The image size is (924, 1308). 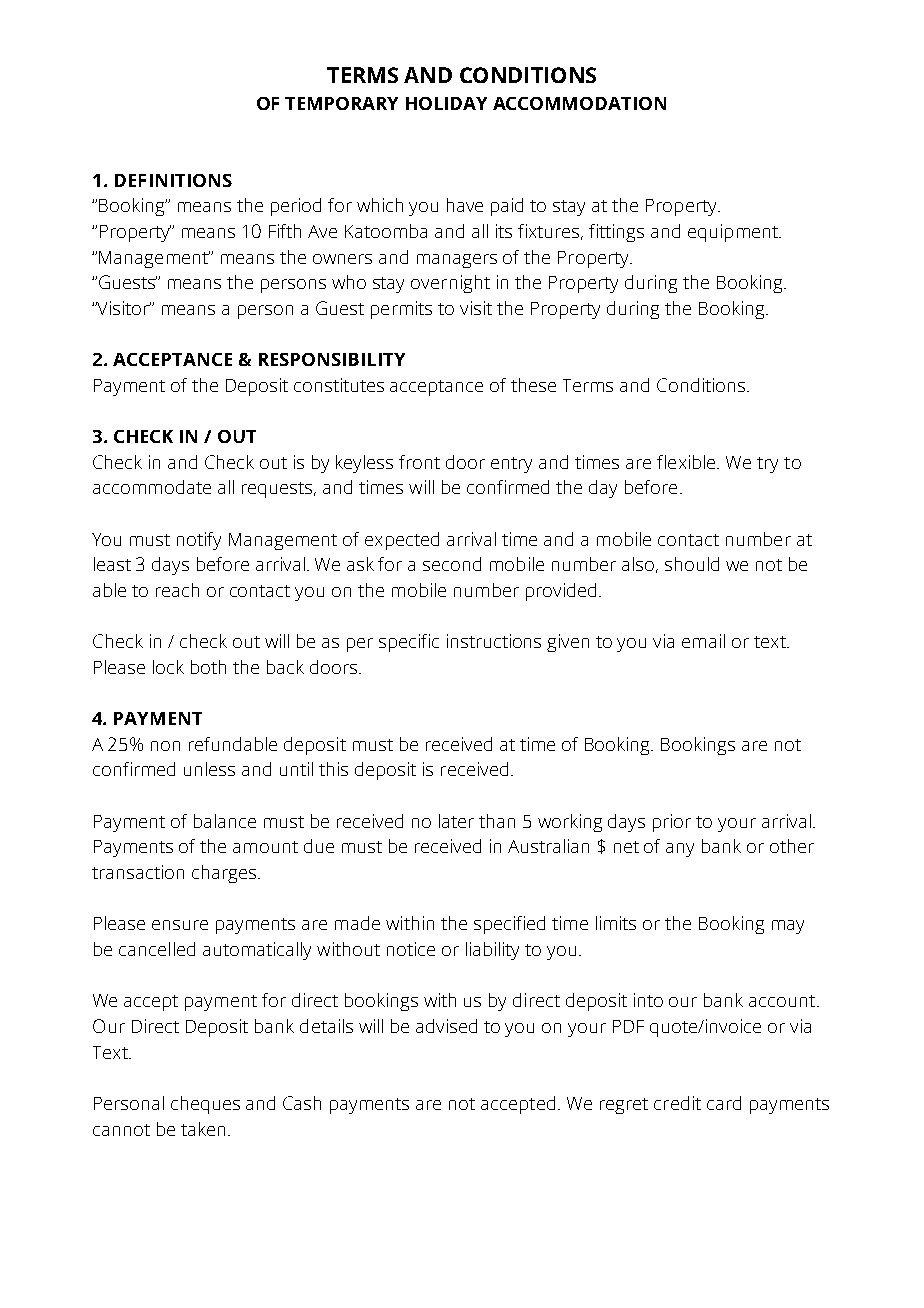 What do you see at coordinates (409, 643) in the image?
I see `specific` at bounding box center [409, 643].
